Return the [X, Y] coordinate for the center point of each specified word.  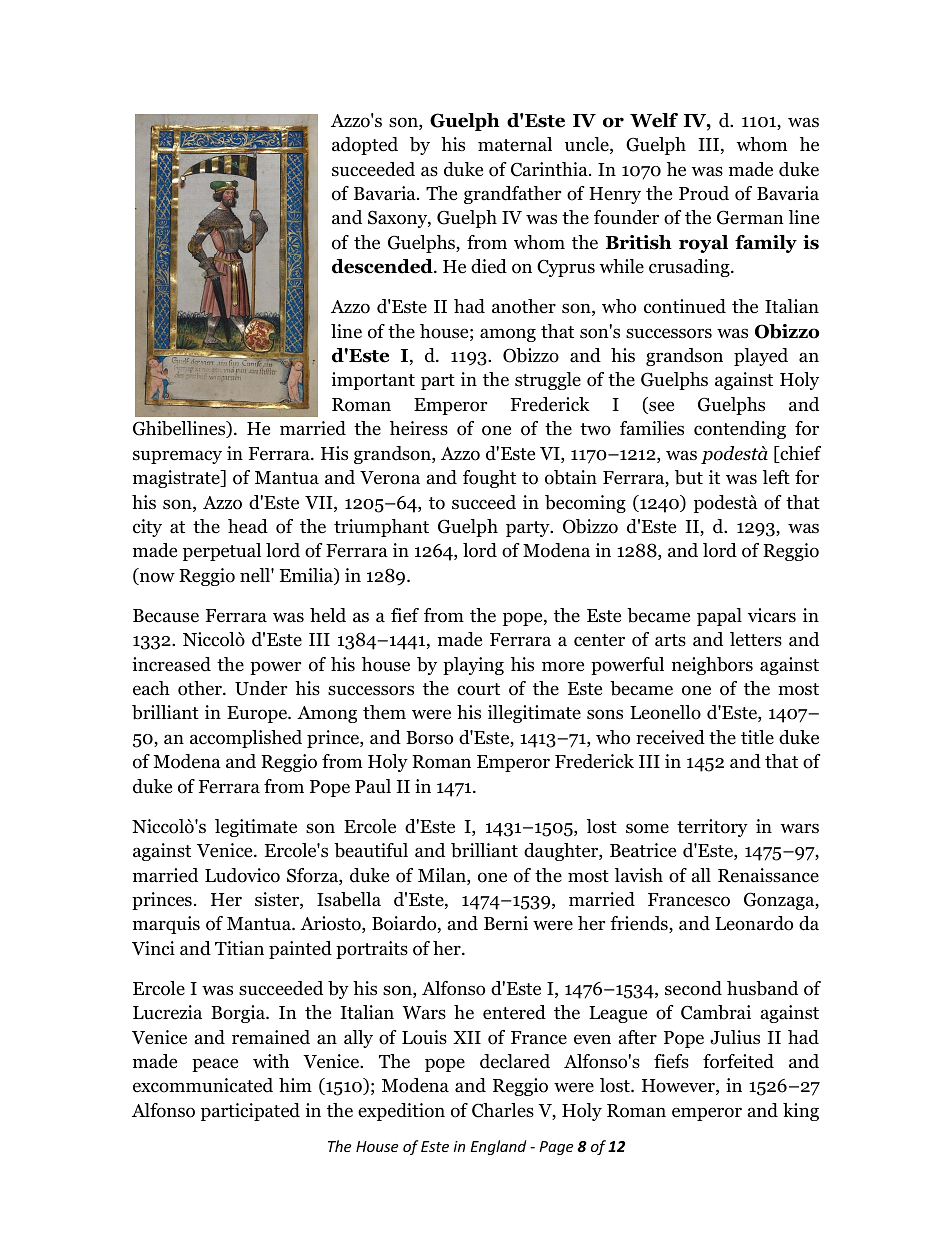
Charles [503, 1110]
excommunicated [203, 1085]
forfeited [738, 1061]
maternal [515, 144]
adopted [365, 146]
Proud [704, 193]
